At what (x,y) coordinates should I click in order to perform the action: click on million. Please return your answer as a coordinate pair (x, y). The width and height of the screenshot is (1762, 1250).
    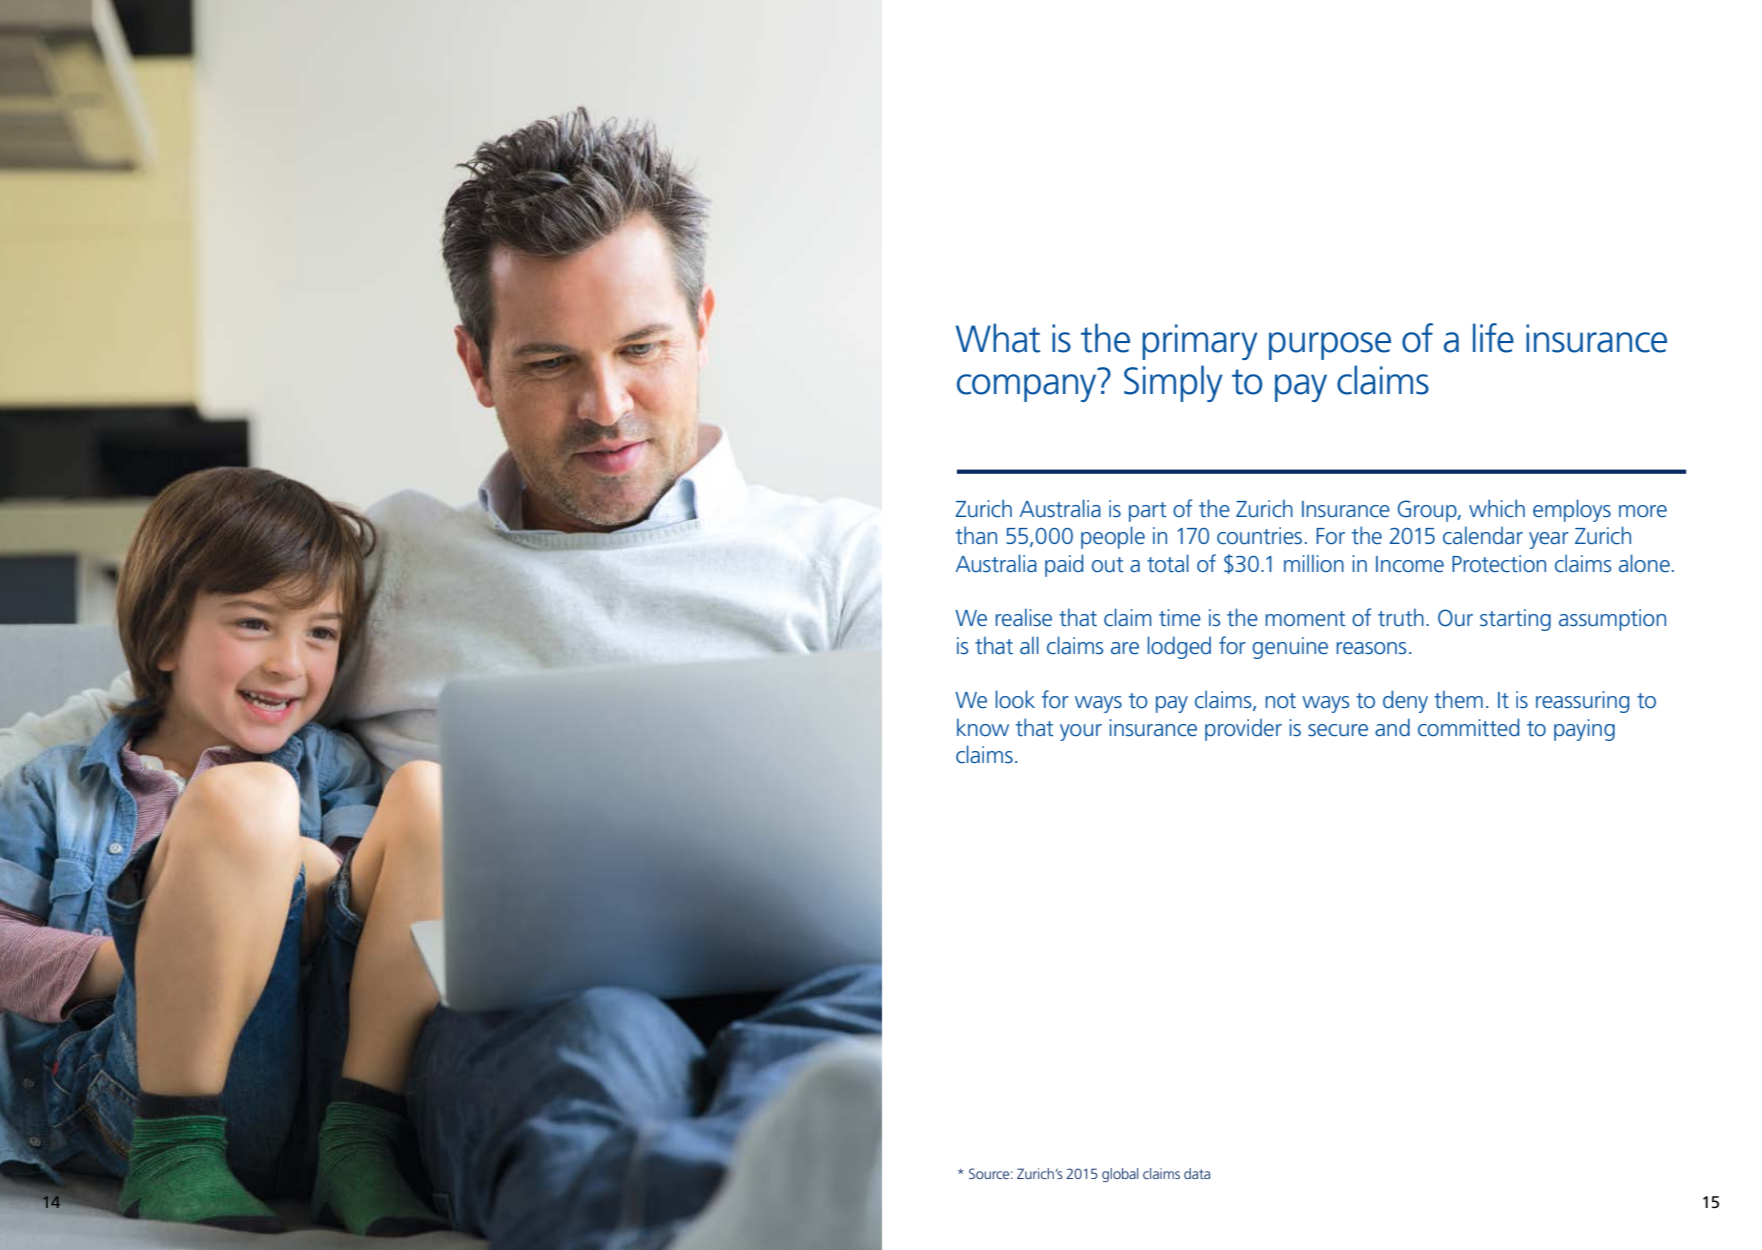
    Looking at the image, I should click on (1314, 563).
